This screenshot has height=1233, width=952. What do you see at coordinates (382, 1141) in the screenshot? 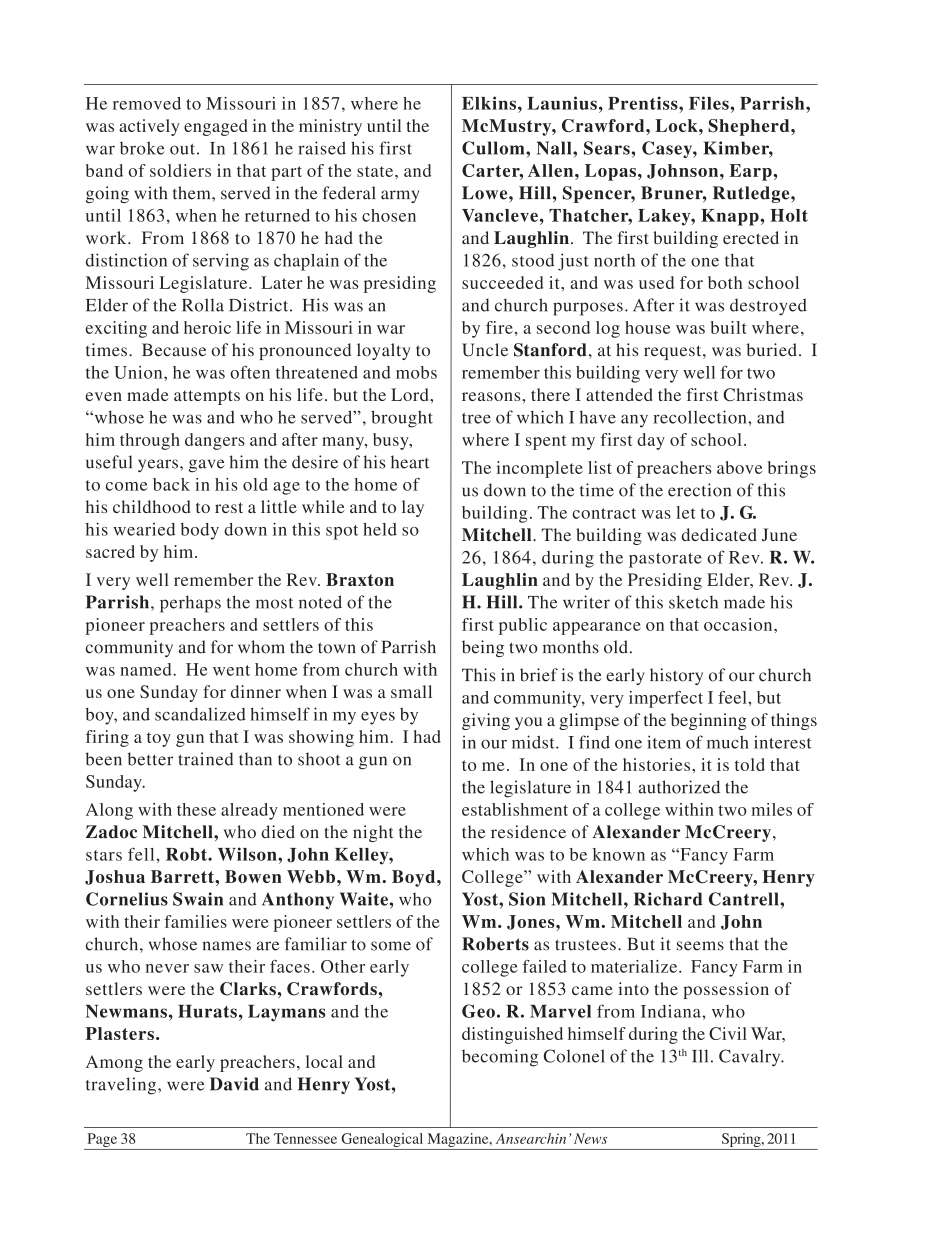
I see `Genealogical` at bounding box center [382, 1141].
